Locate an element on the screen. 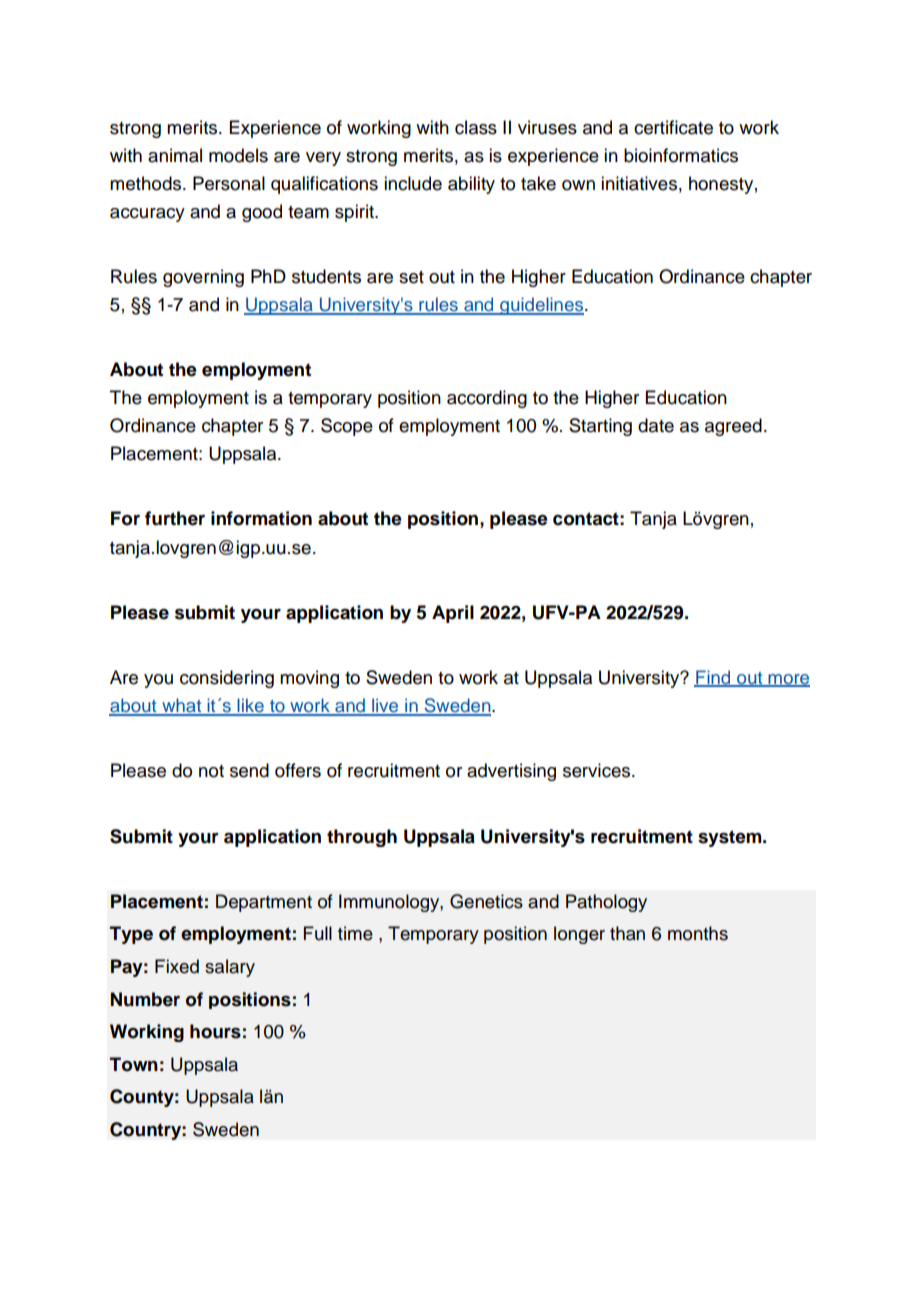  models is located at coordinates (238, 155).
